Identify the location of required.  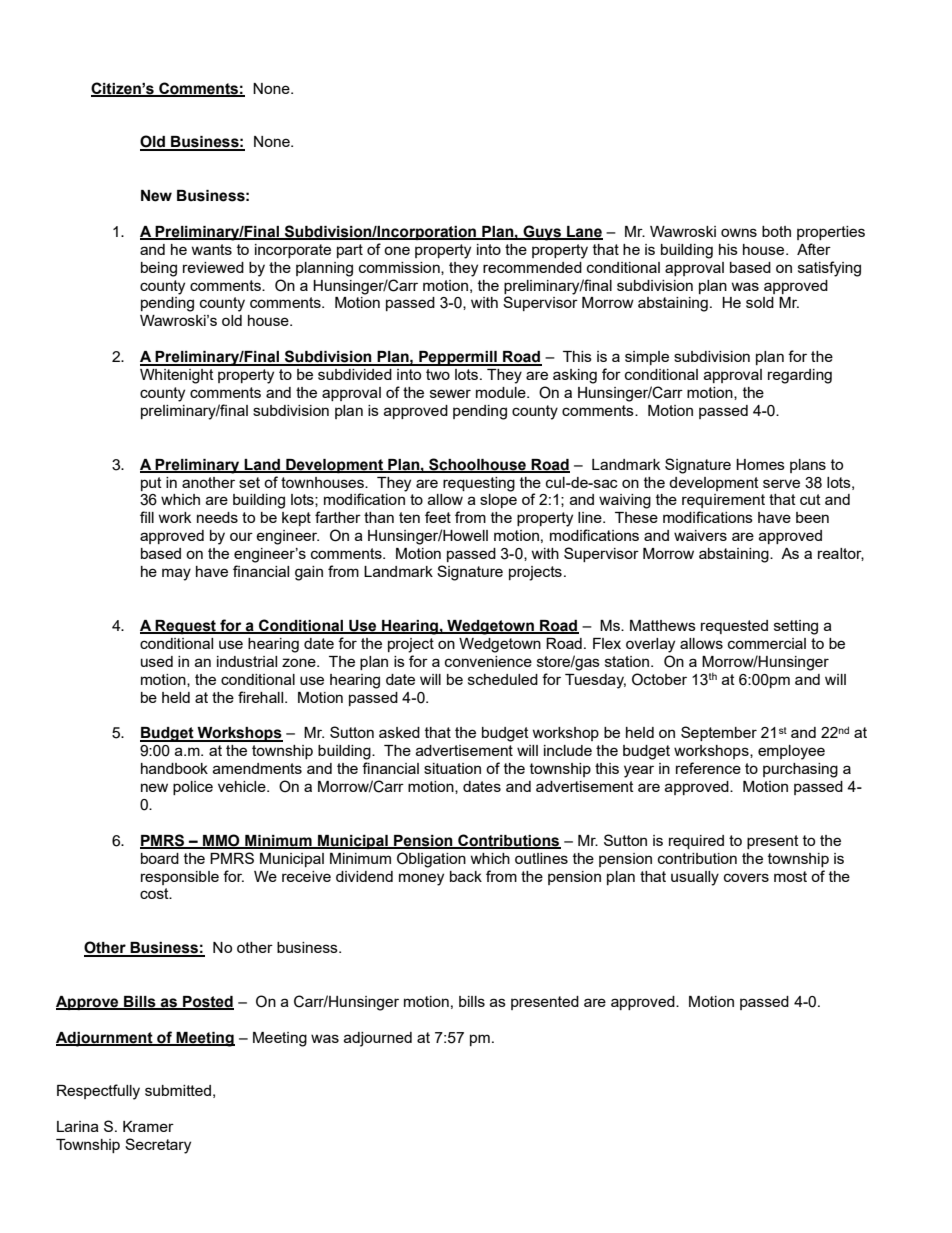
(696, 842).
